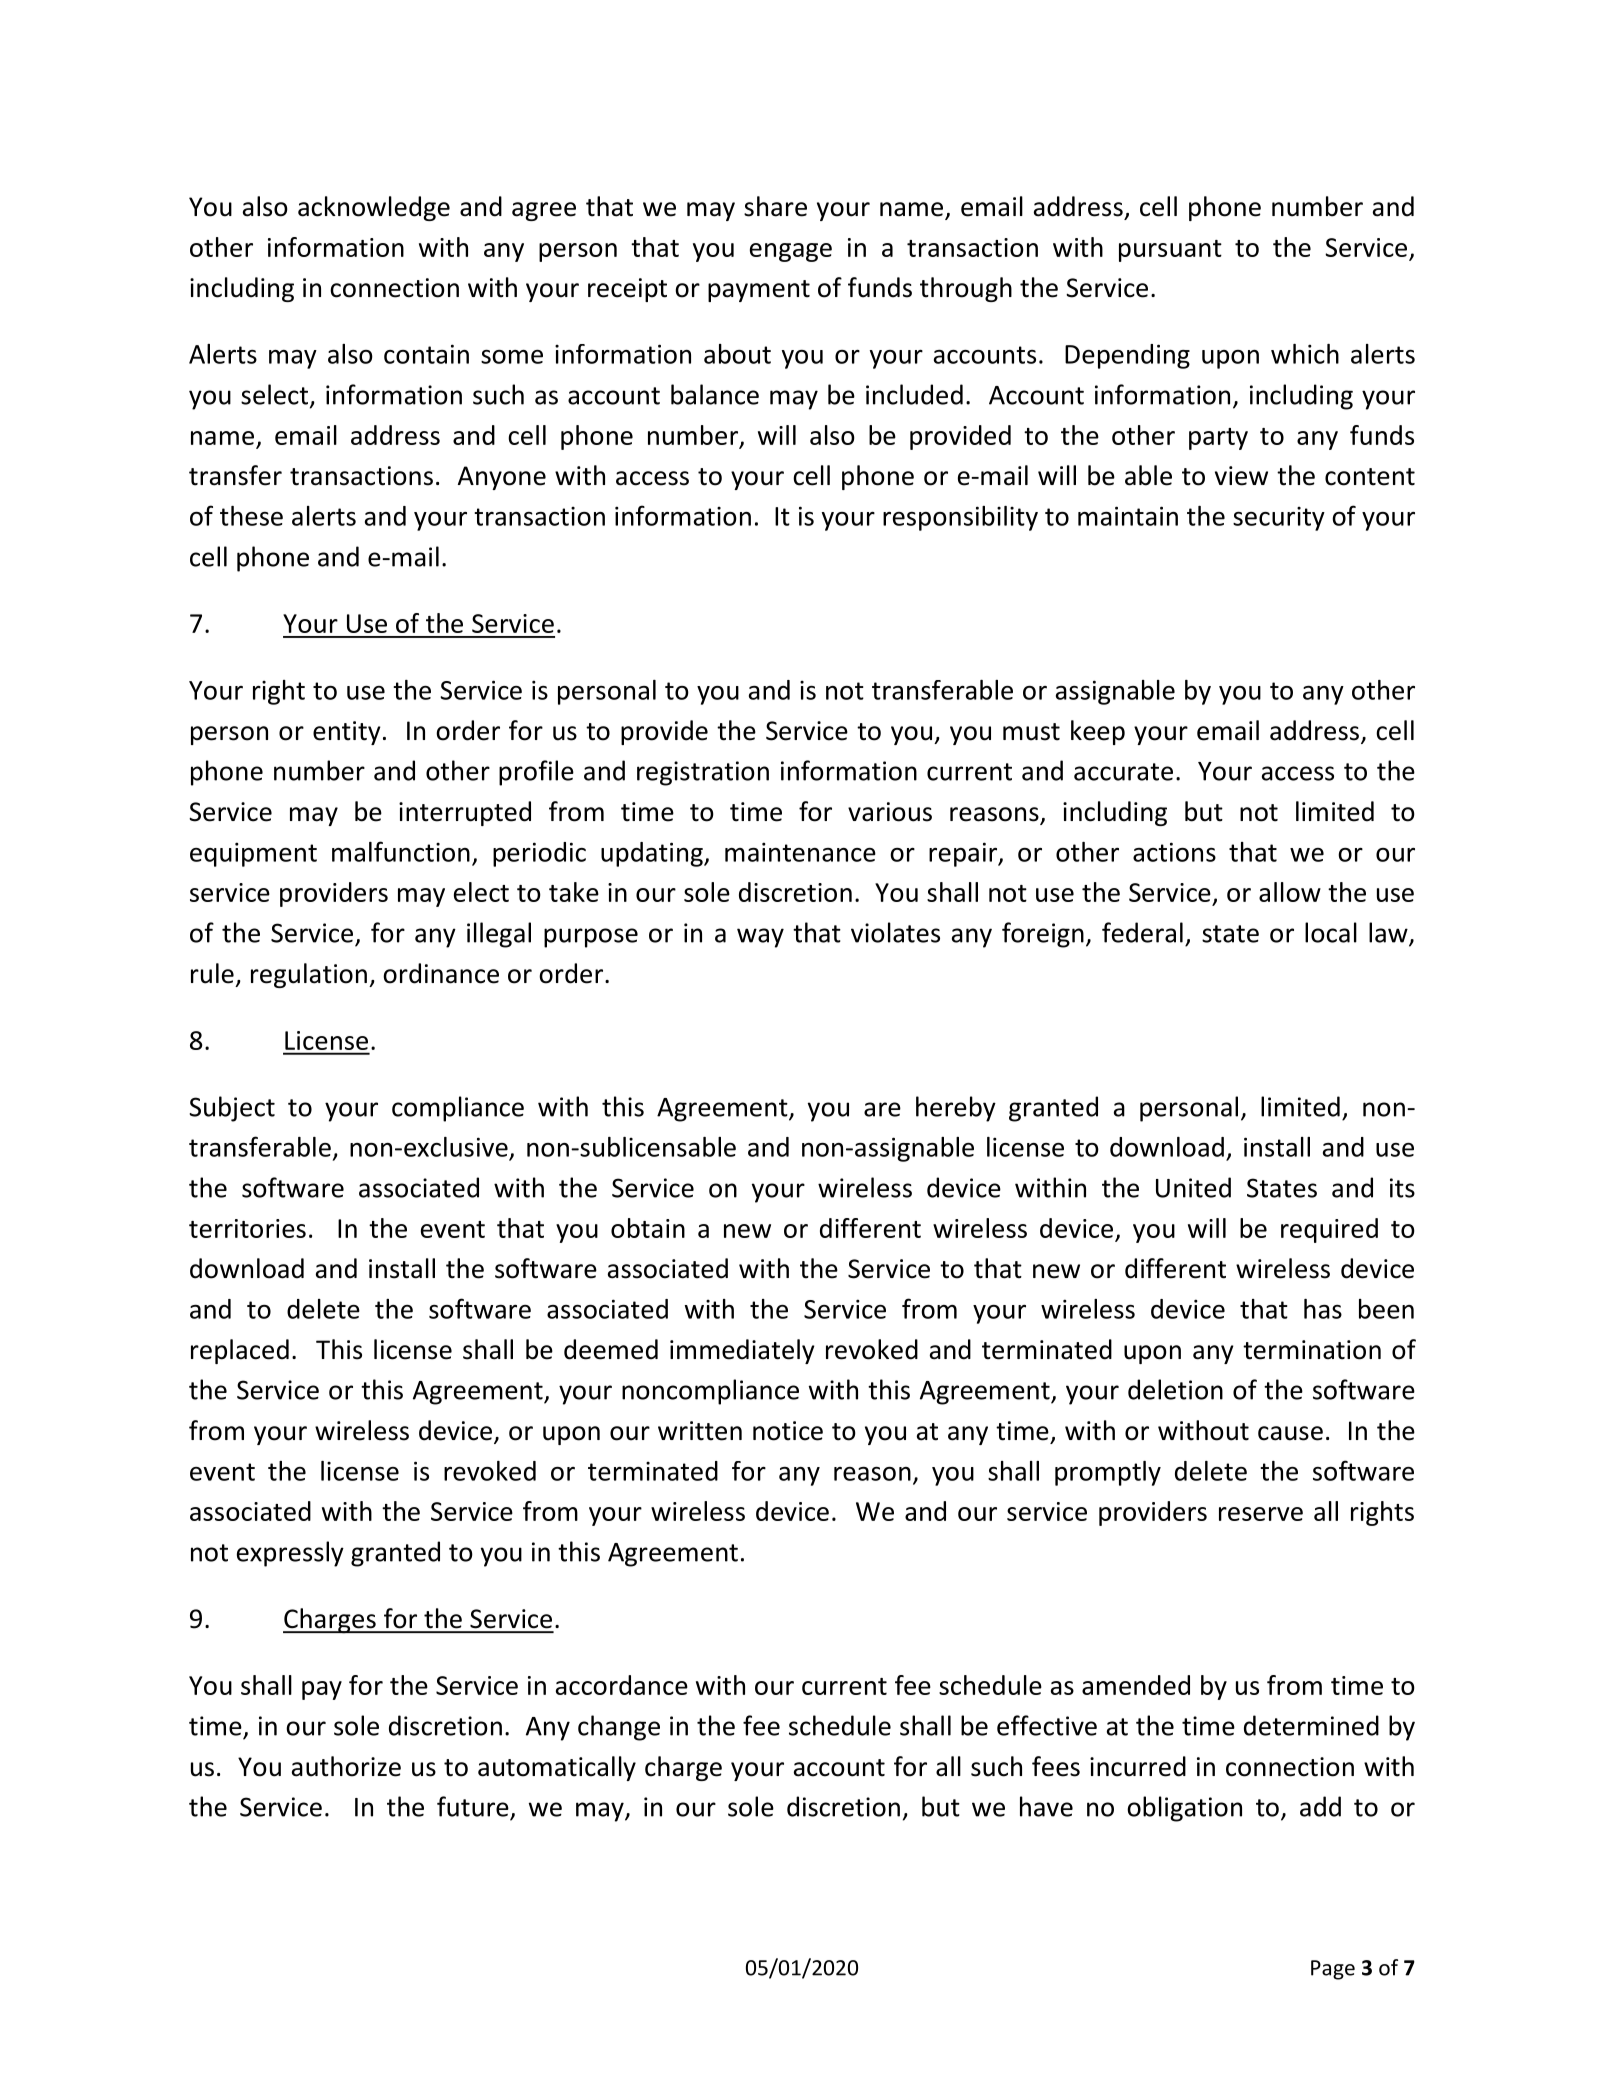 Image resolution: width=1604 pixels, height=2076 pixels. I want to click on acknowledge, so click(374, 208).
